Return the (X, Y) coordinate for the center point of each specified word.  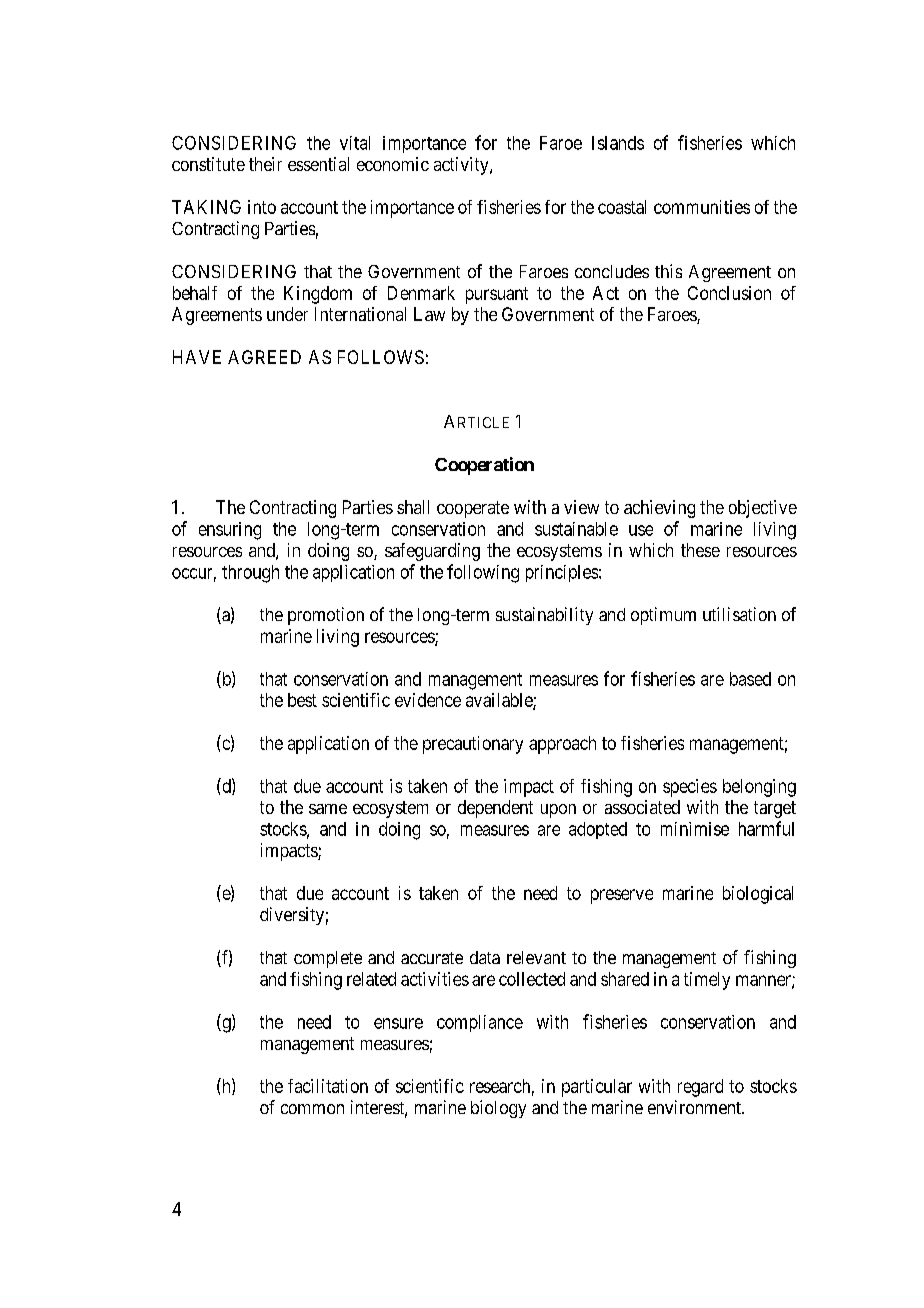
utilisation (739, 614)
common (312, 1109)
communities (702, 207)
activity (462, 166)
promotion (326, 616)
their (265, 164)
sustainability (544, 616)
